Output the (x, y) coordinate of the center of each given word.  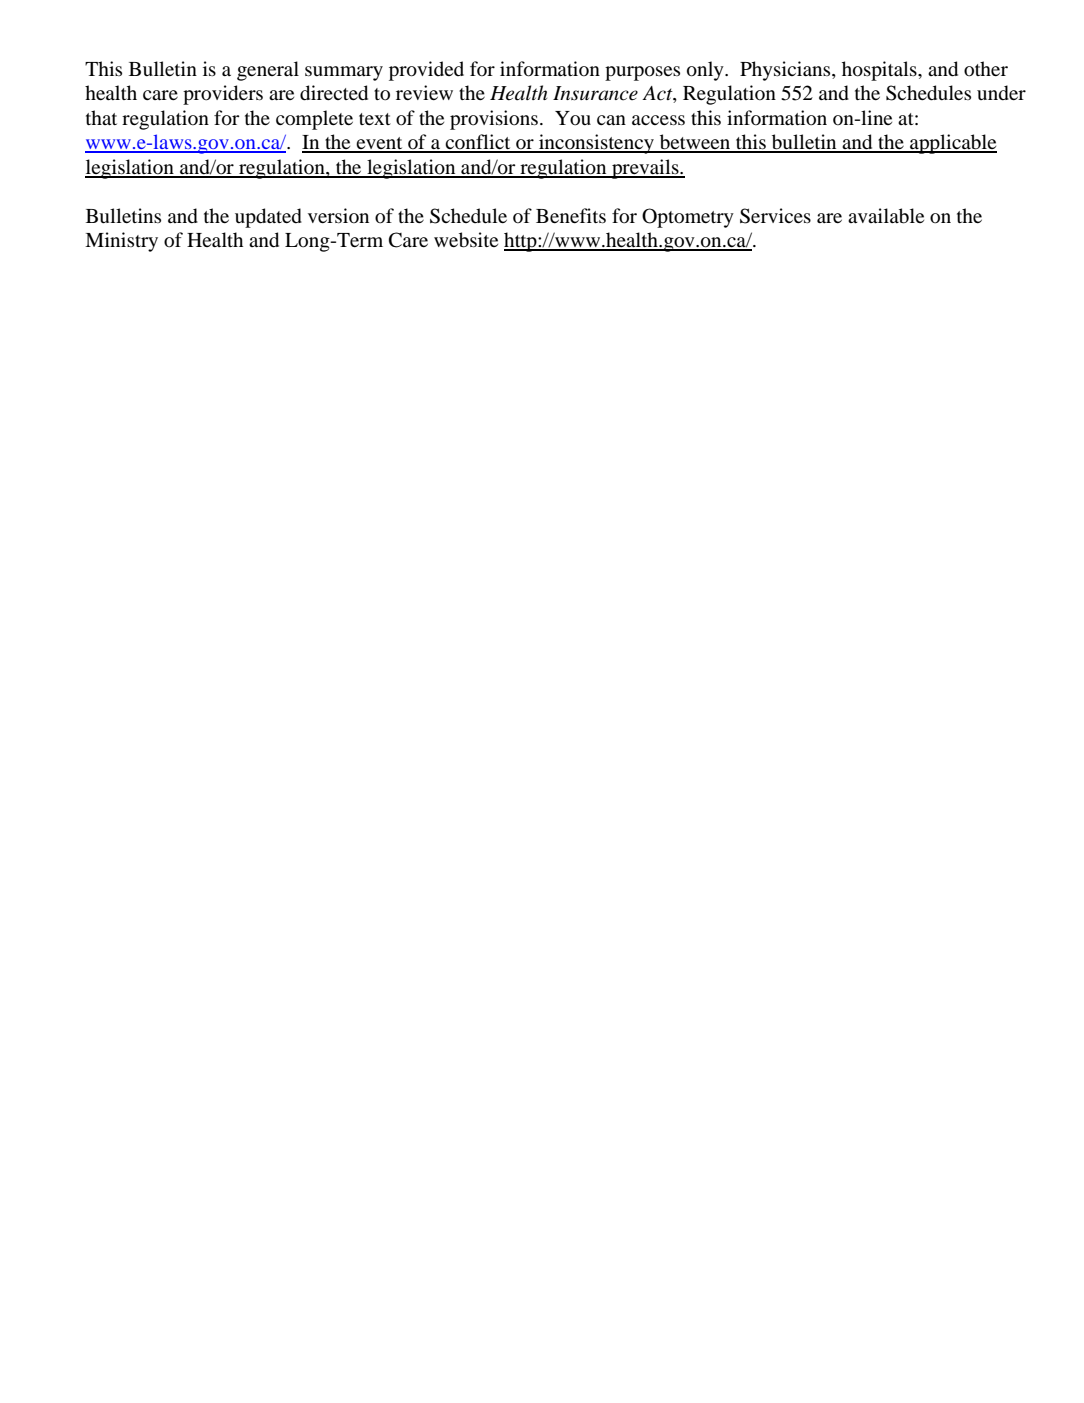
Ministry (121, 242)
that (101, 117)
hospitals (880, 71)
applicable (952, 144)
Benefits (571, 215)
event (379, 144)
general (268, 71)
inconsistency (596, 144)
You (573, 118)
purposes (642, 73)
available (886, 216)
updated (268, 218)
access (658, 120)
